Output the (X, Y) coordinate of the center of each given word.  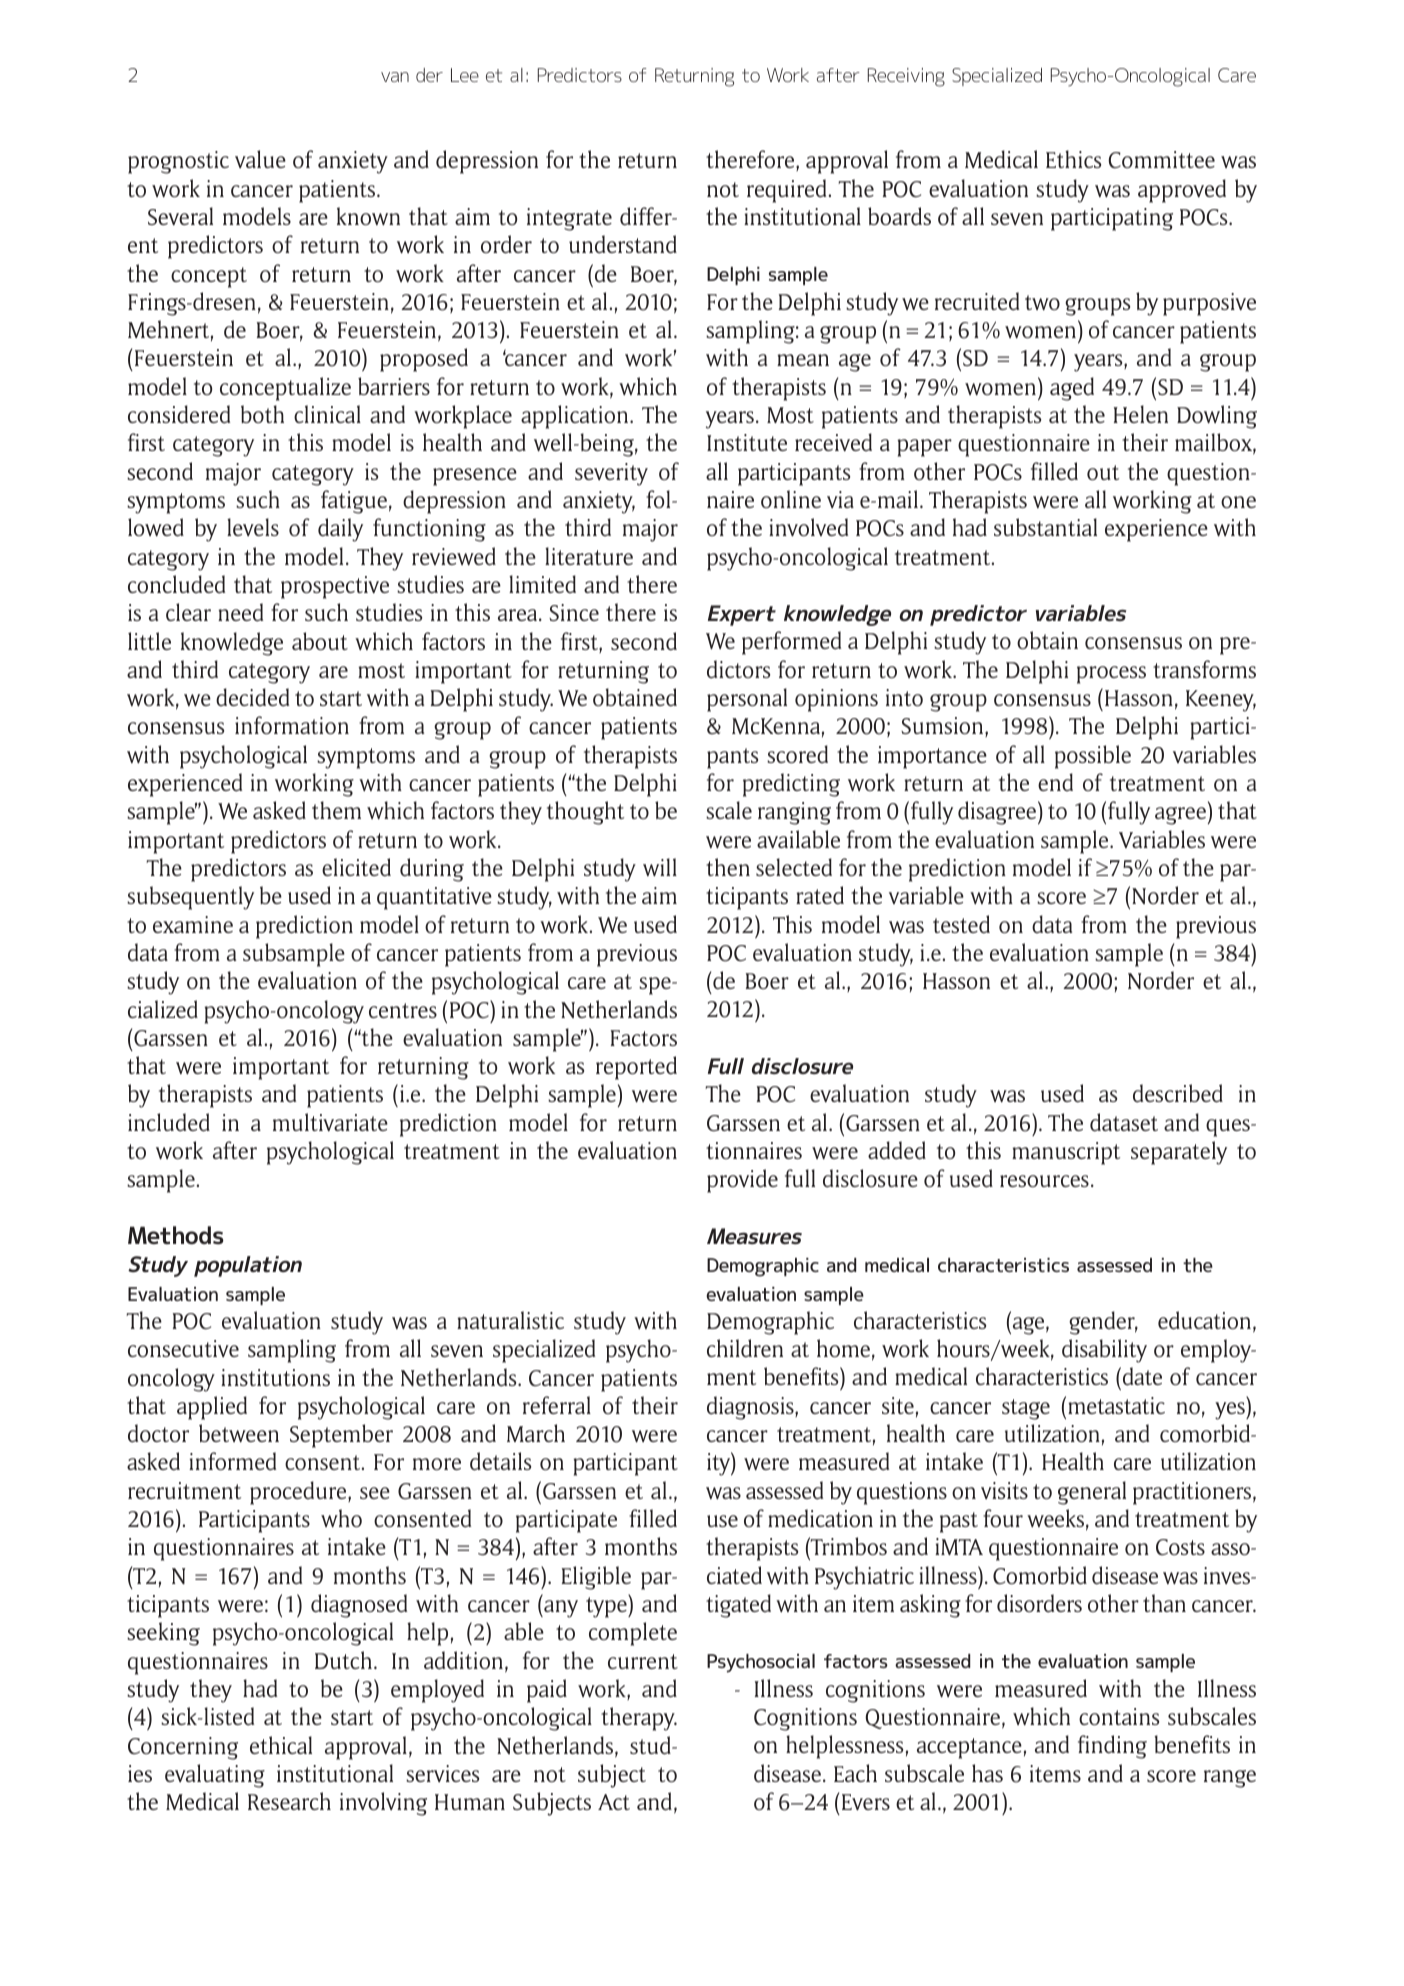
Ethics (1073, 159)
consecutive (183, 1348)
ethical (281, 1745)
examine (193, 924)
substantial (1045, 527)
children (745, 1348)
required (786, 191)
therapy (639, 1719)
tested (961, 924)
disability (1104, 1351)
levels (253, 527)
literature (589, 556)
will (660, 867)
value (260, 159)
